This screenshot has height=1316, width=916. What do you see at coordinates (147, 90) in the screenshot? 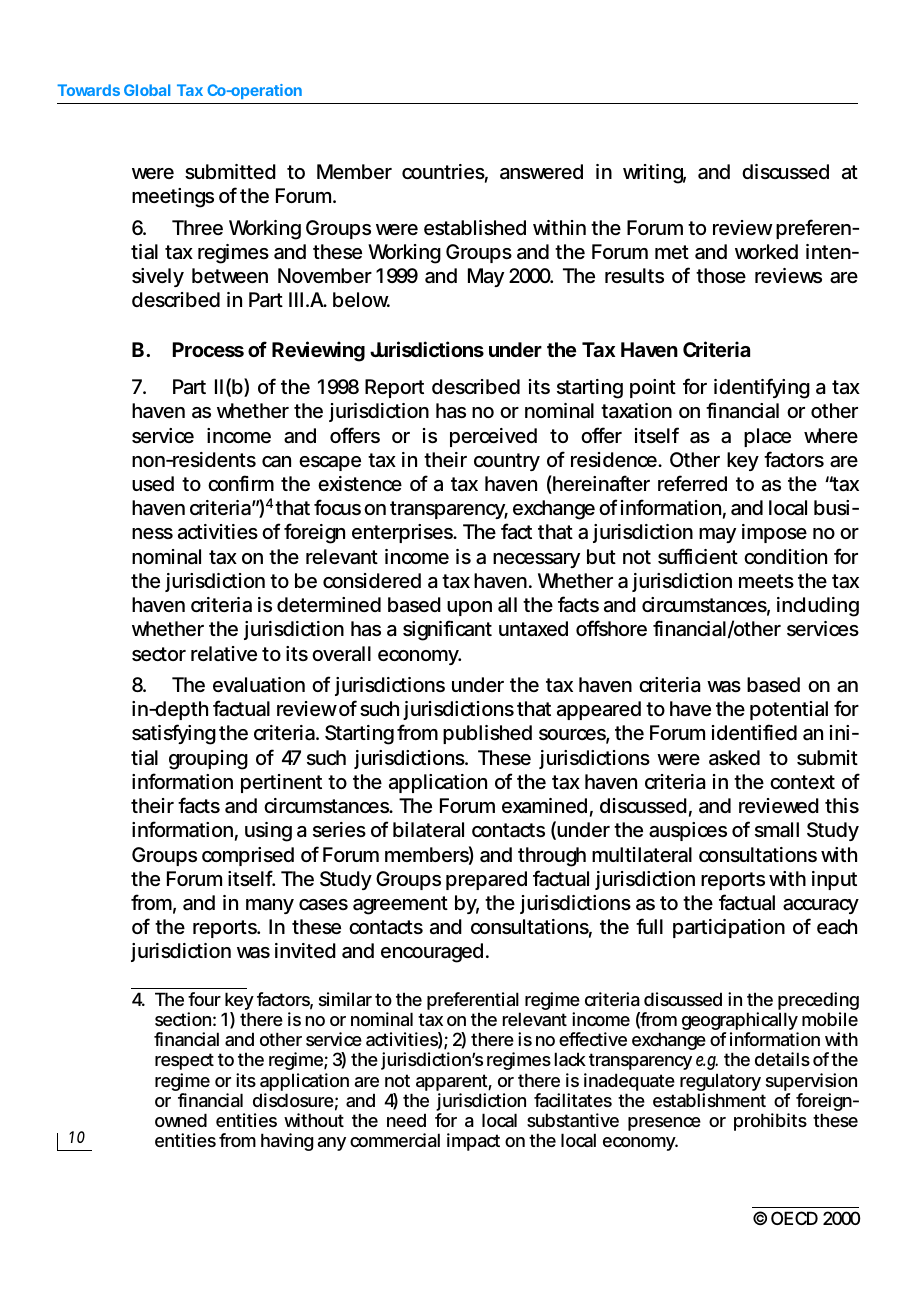
I see `Global` at bounding box center [147, 90].
